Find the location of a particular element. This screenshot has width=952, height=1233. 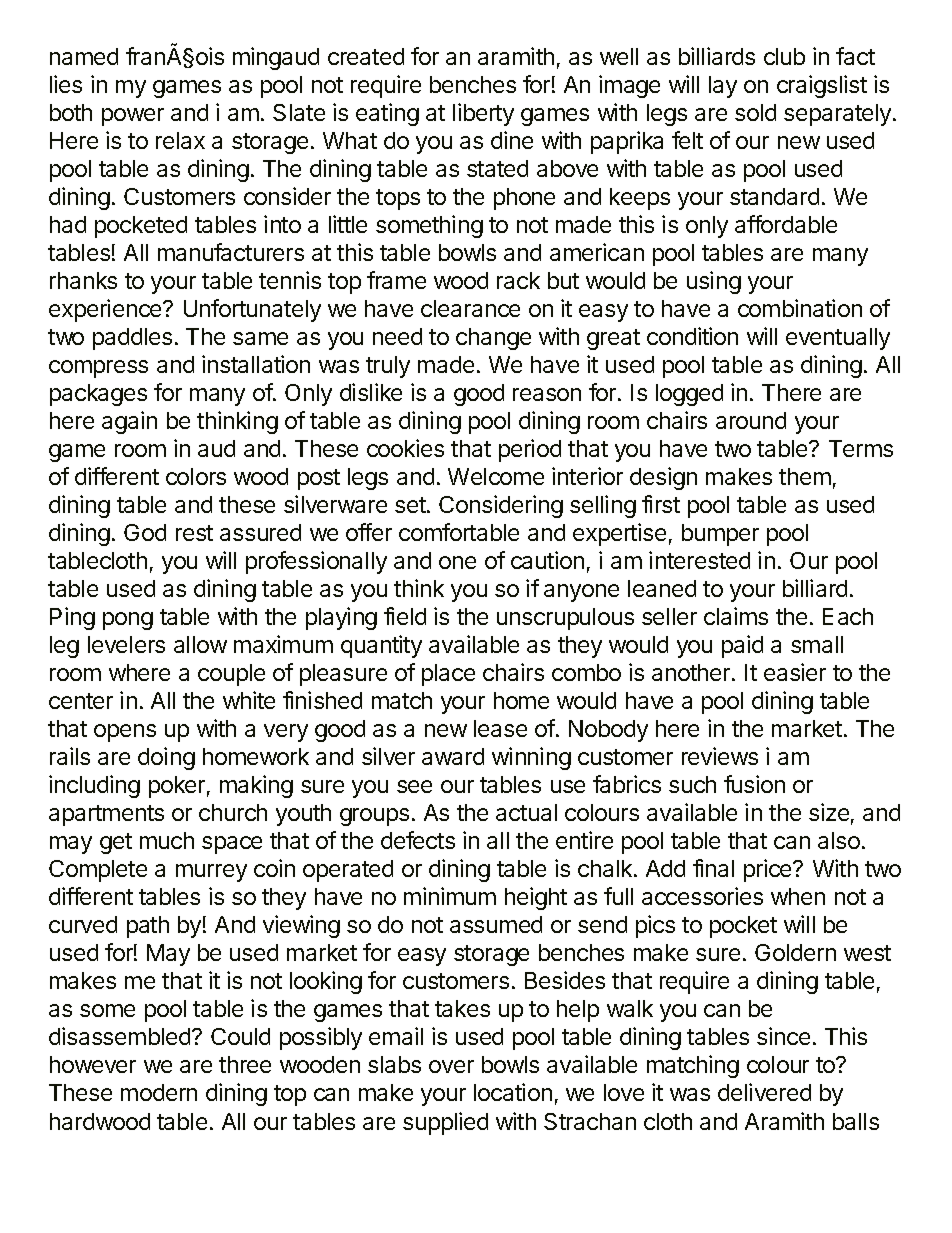

field is located at coordinates (405, 616).
